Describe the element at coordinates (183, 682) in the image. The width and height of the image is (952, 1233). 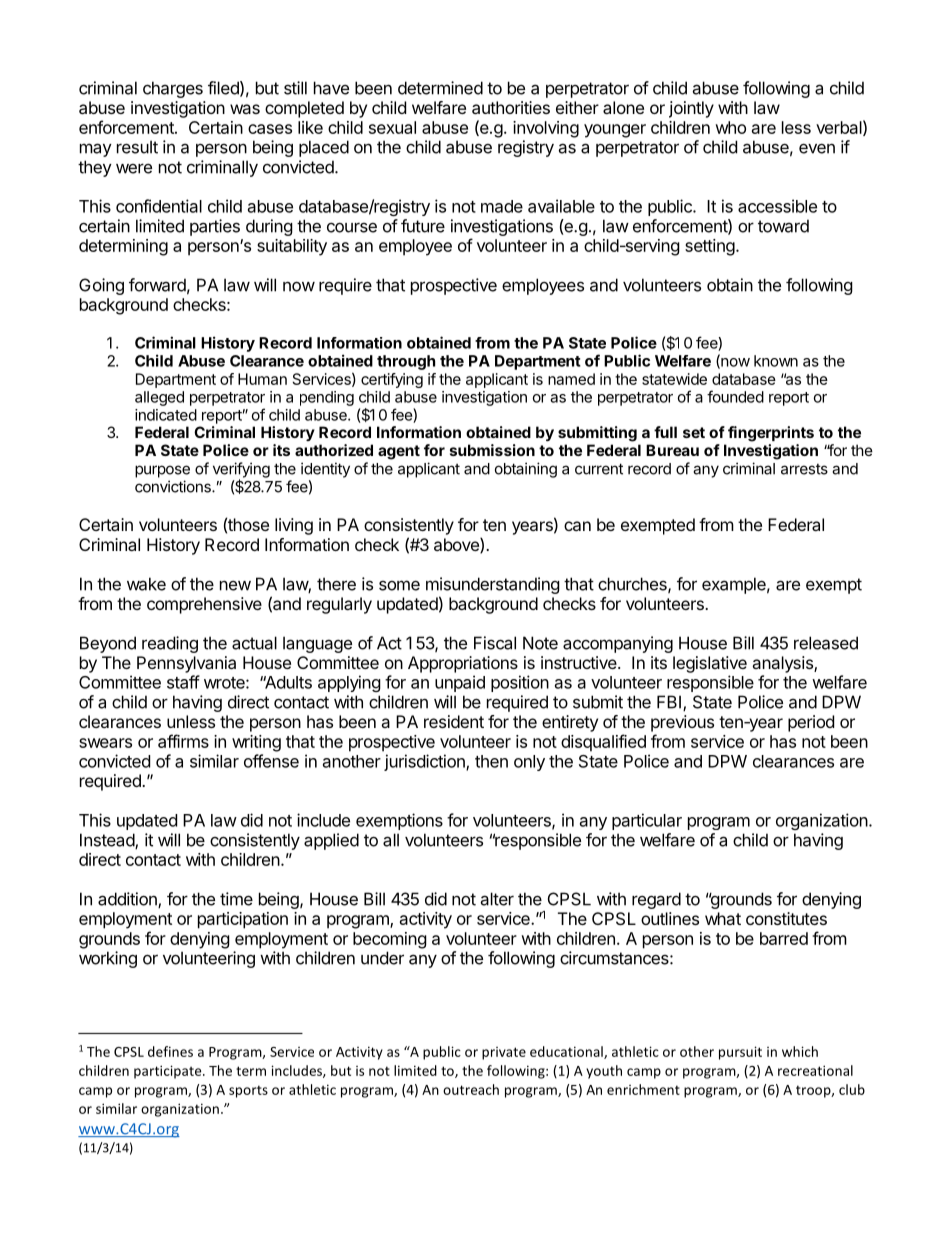
I see `staff` at that location.
